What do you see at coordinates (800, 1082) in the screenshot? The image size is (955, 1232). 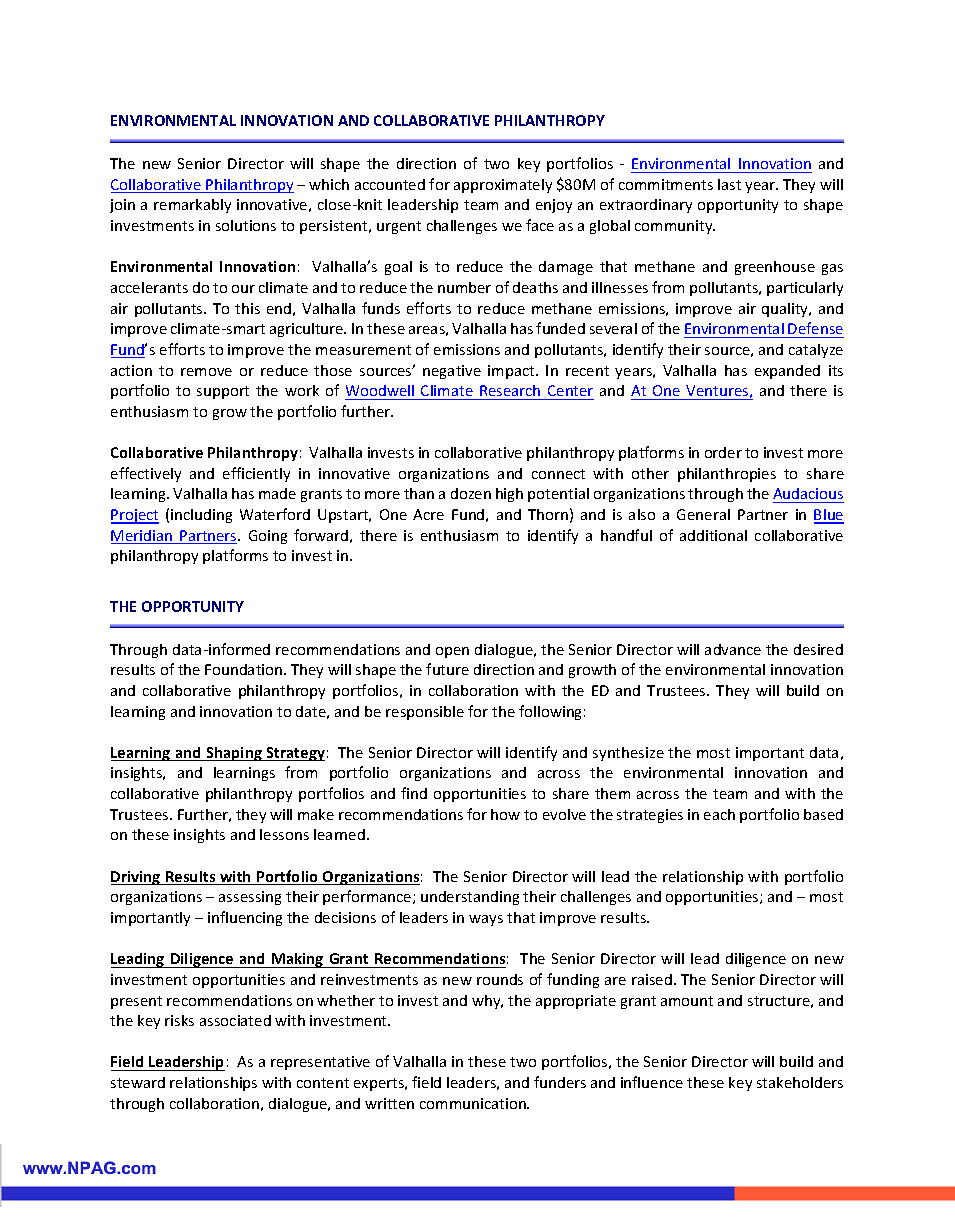 I see `stakeholders` at bounding box center [800, 1082].
